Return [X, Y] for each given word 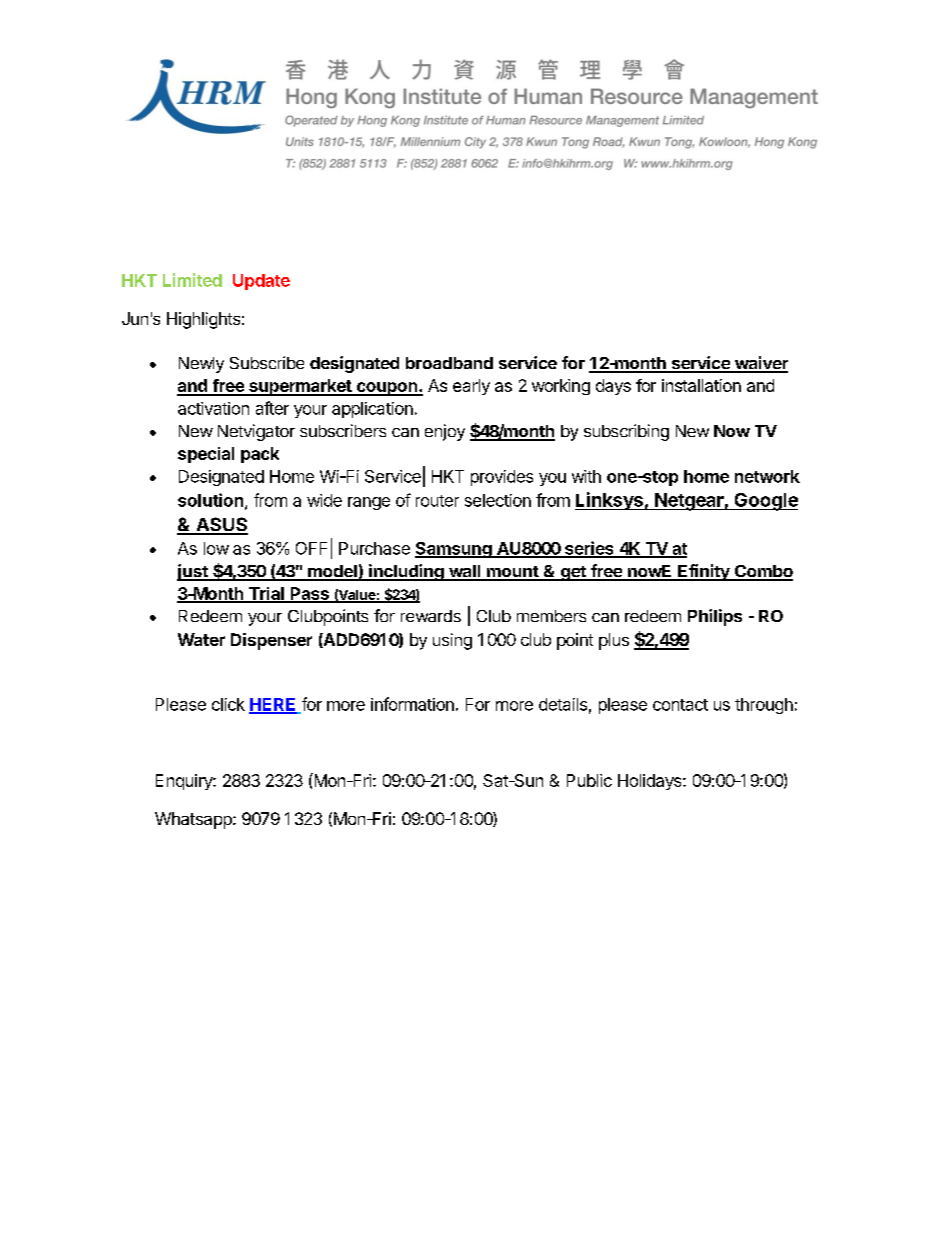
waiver [760, 364]
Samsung [454, 550]
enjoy [445, 432]
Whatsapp [194, 820]
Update [261, 282]
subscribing [626, 432]
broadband [449, 363]
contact [680, 705]
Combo [763, 572]
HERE [273, 705]
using [452, 641]
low [216, 548]
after [272, 408]
